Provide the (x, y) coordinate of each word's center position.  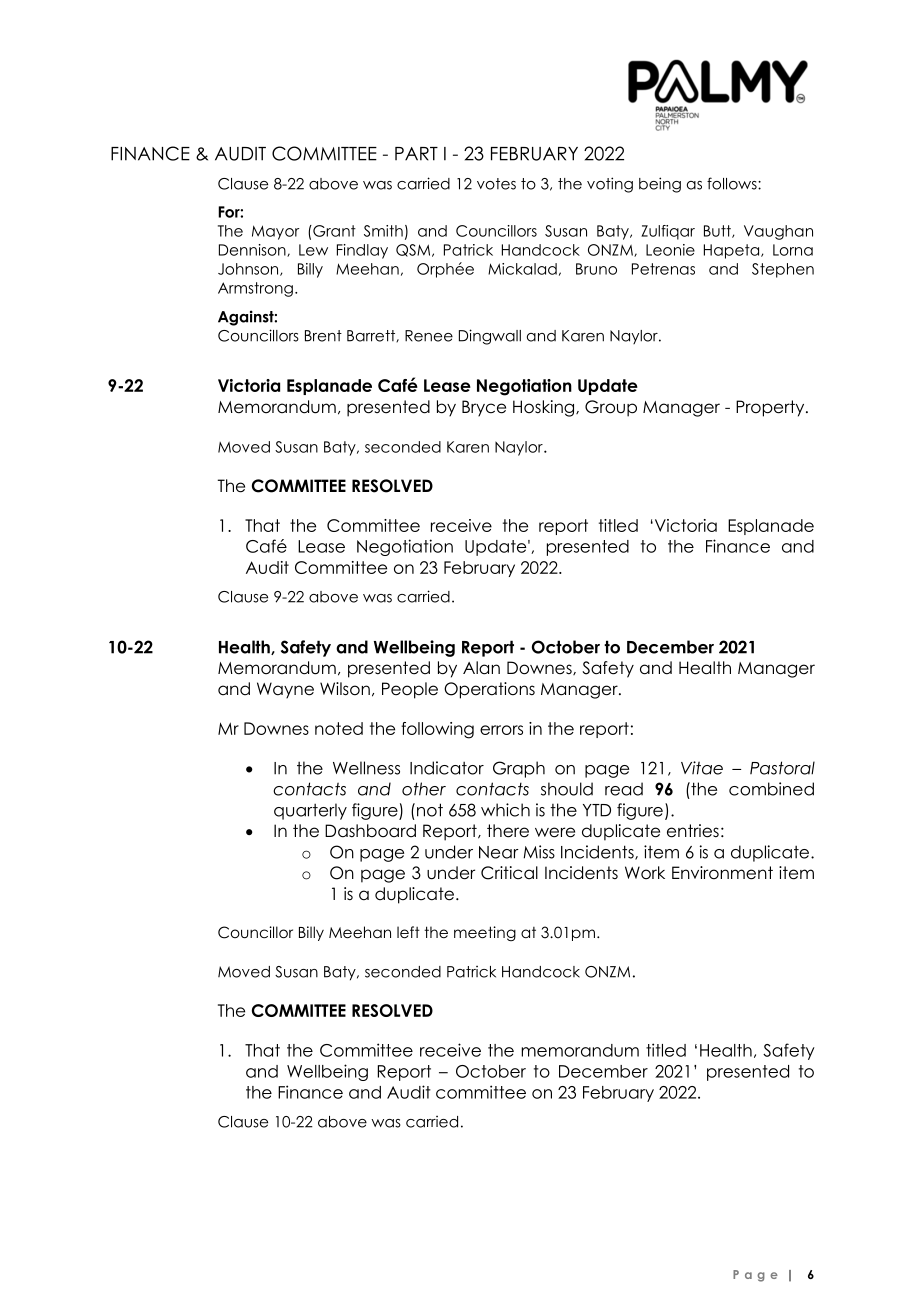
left (408, 932)
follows (733, 183)
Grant (333, 231)
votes (496, 184)
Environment (722, 873)
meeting (485, 933)
